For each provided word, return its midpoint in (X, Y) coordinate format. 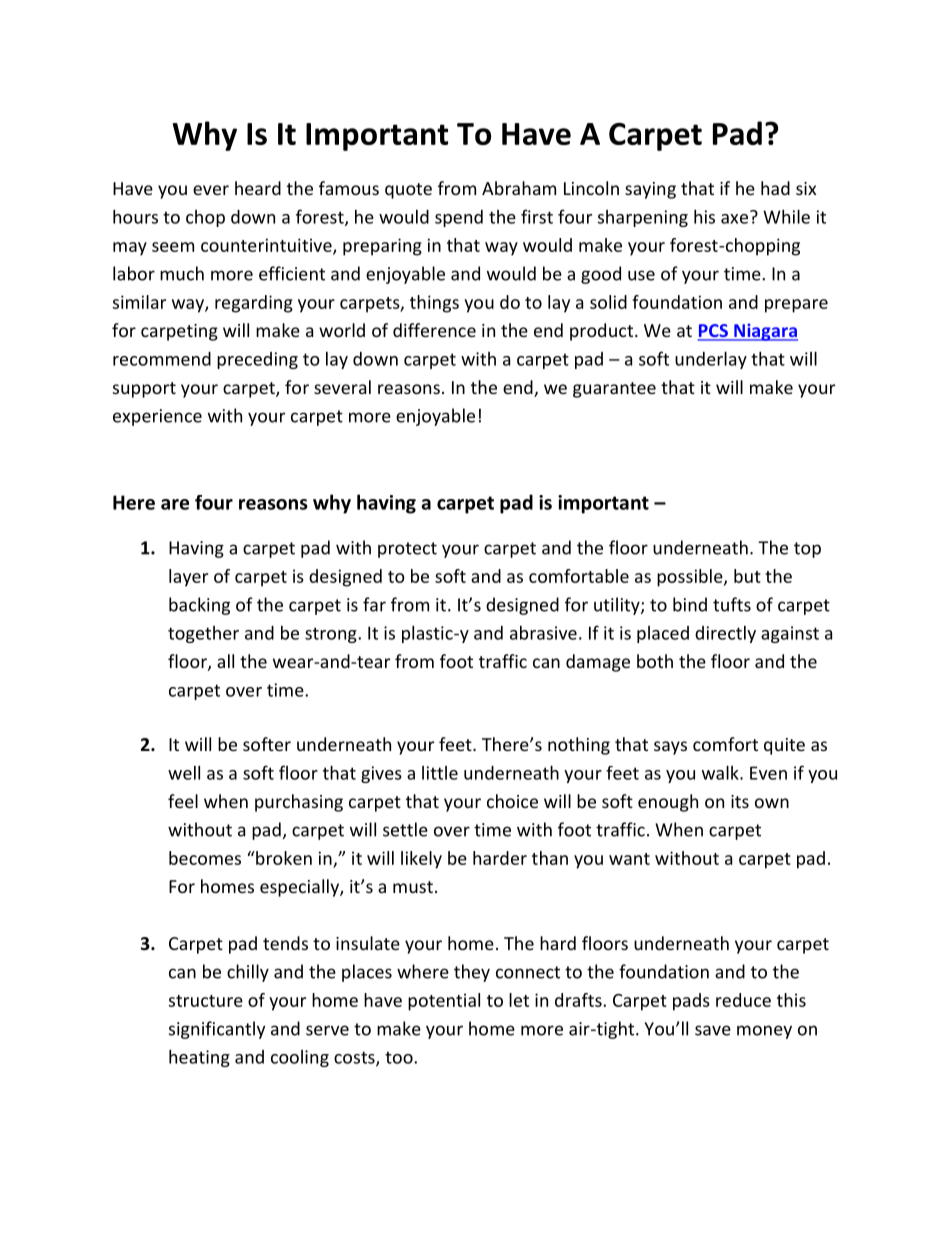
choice (512, 801)
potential (444, 1002)
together (203, 634)
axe (734, 219)
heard (258, 188)
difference (434, 330)
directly (725, 634)
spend (459, 218)
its (740, 801)
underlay (711, 360)
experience (157, 417)
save (713, 1030)
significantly (217, 1030)
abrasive (543, 633)
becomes (205, 858)
